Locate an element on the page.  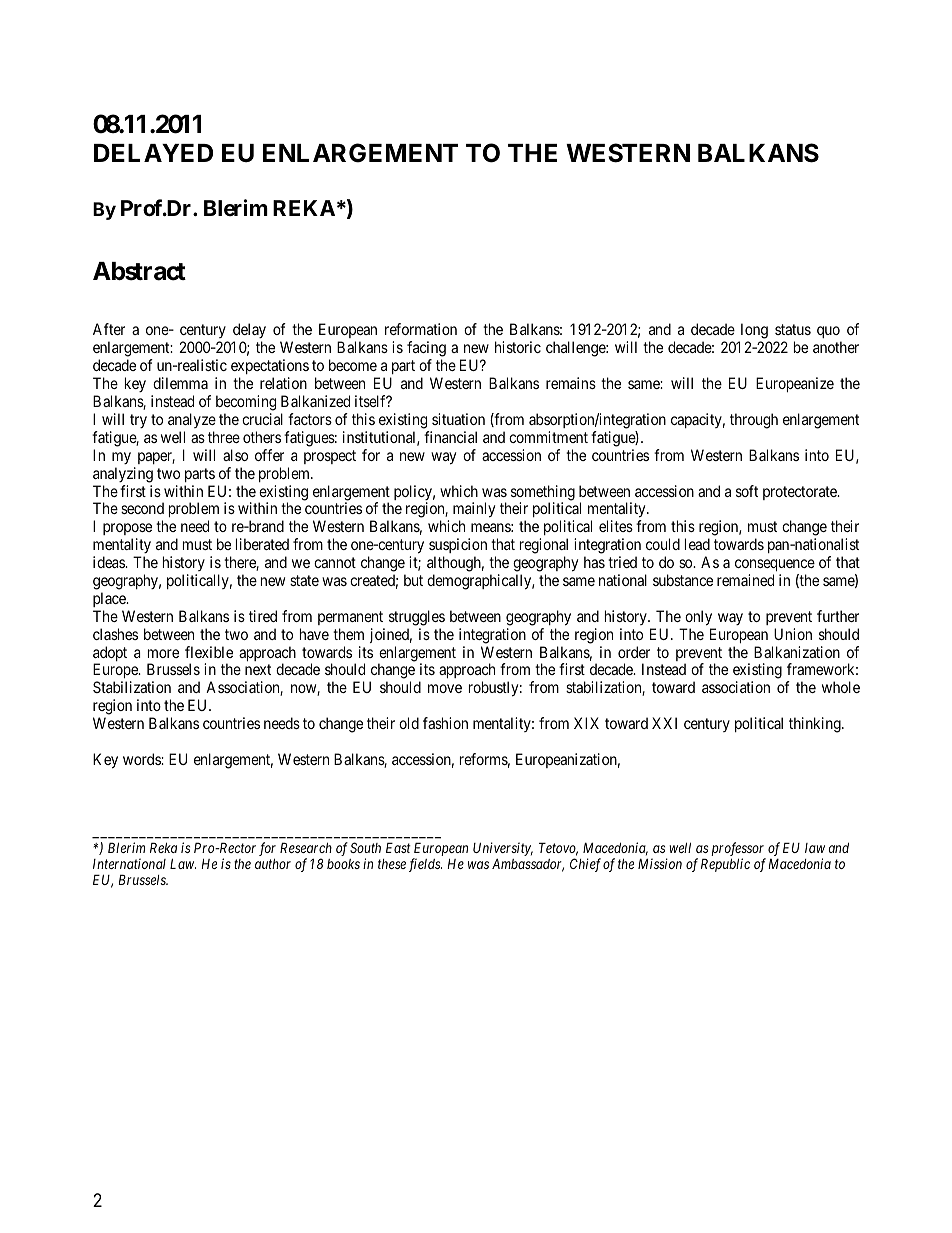
author is located at coordinates (273, 863).
